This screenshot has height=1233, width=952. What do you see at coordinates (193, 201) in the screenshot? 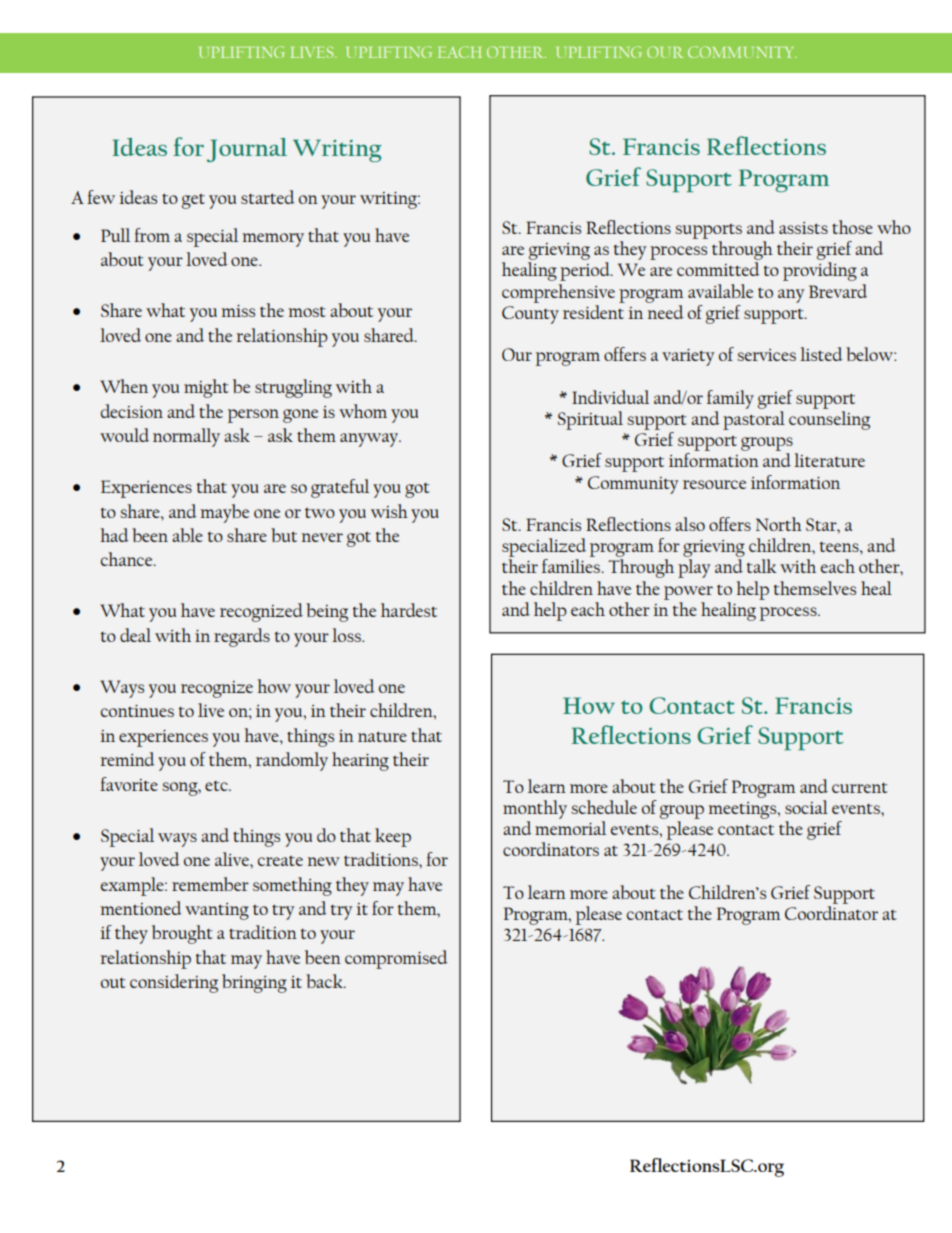
I see `get` at bounding box center [193, 201].
